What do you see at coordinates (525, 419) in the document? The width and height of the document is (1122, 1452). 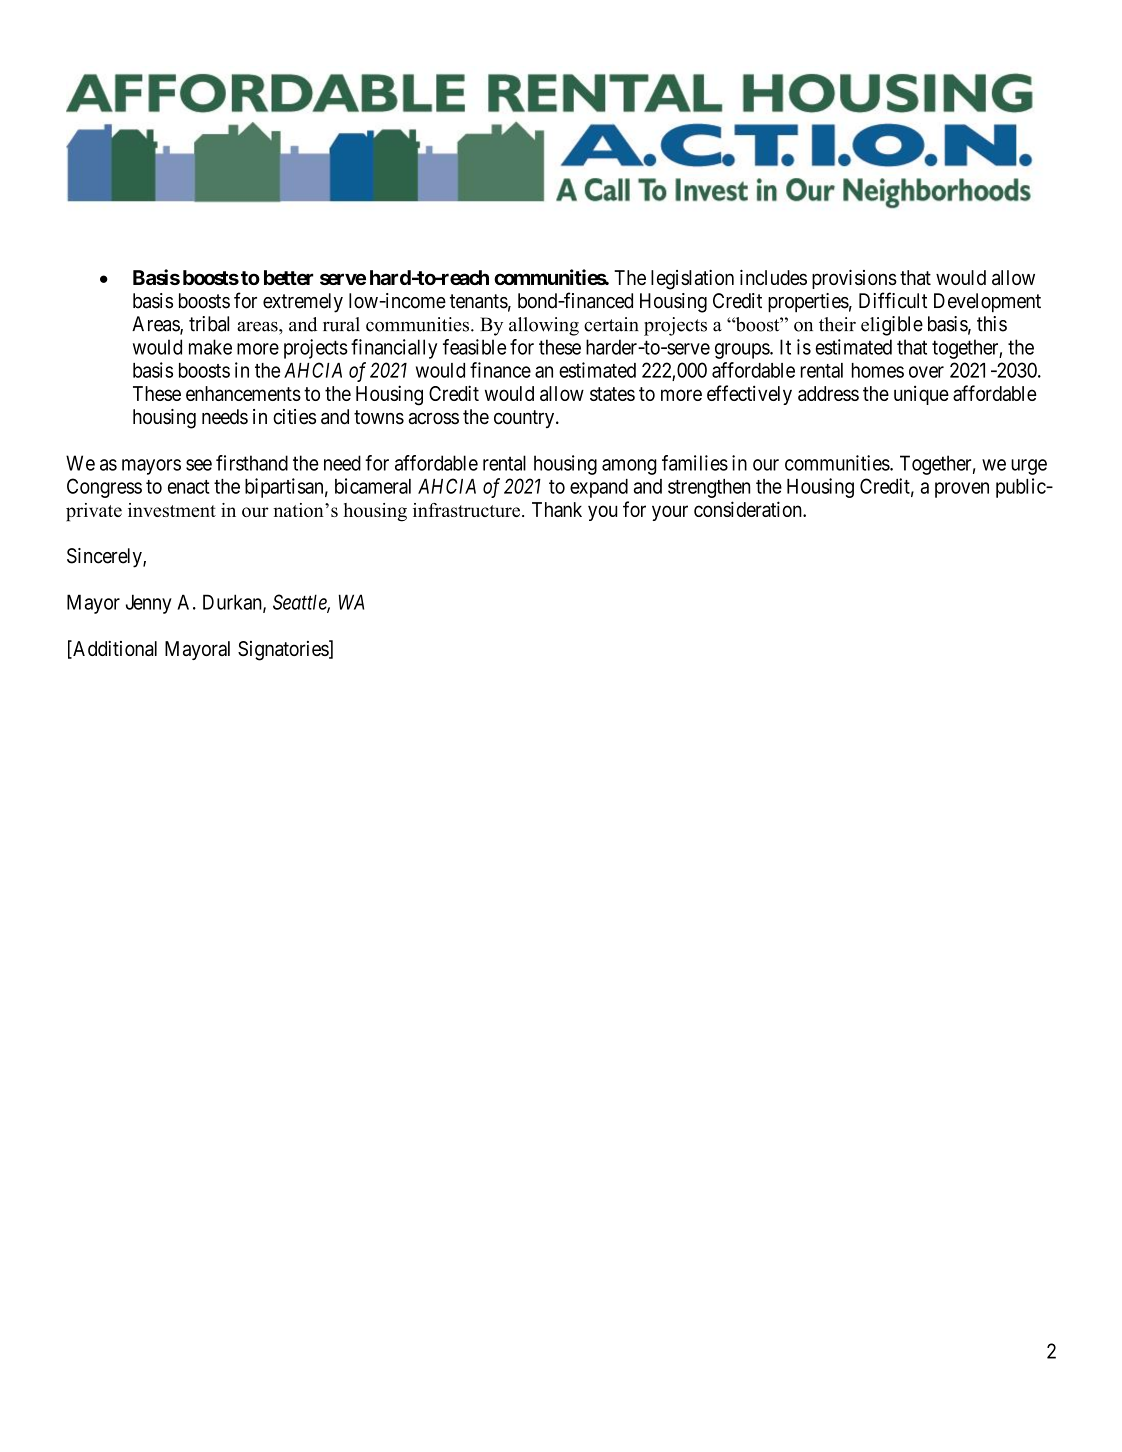 I see `country` at bounding box center [525, 419].
